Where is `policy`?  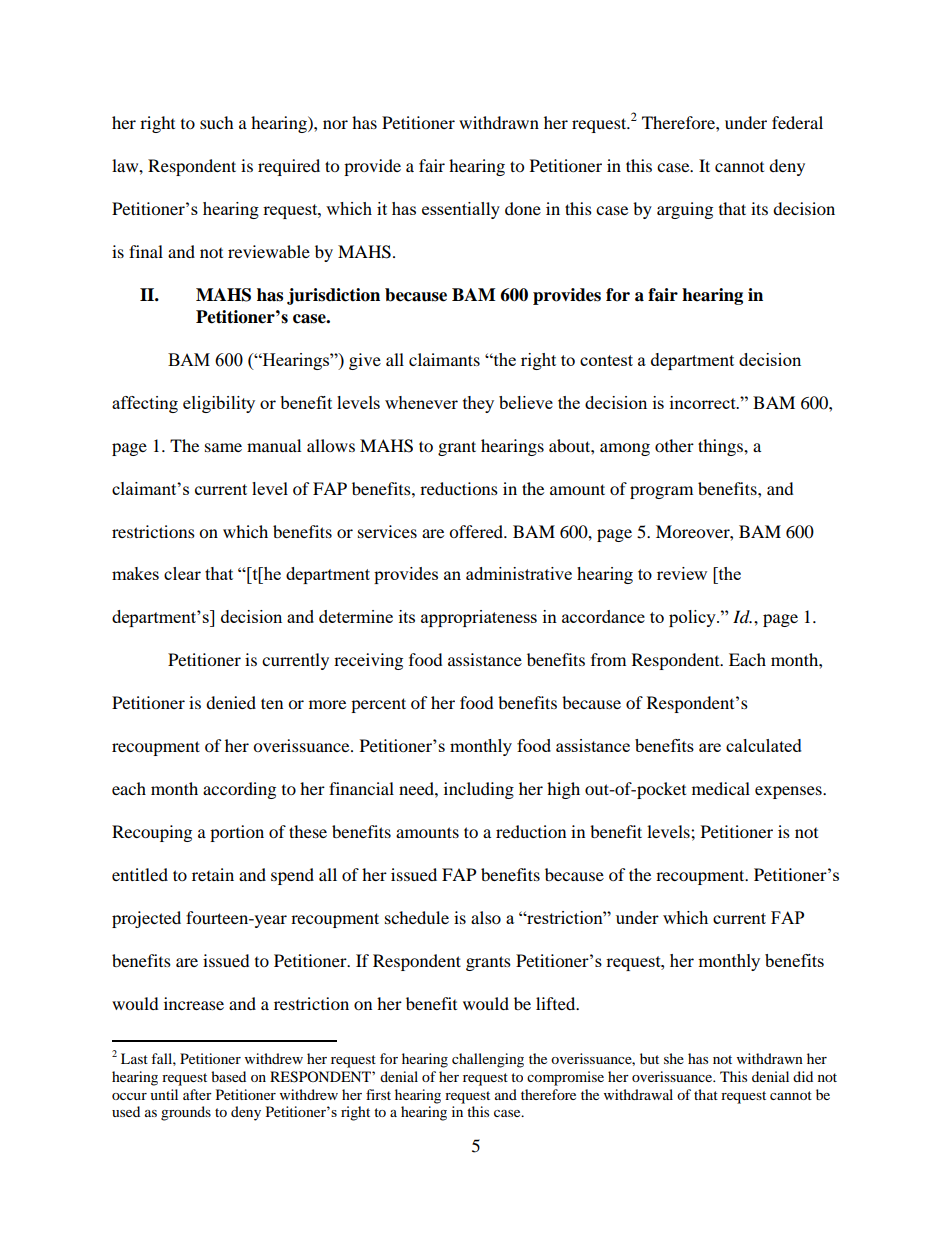
policy is located at coordinates (693, 618).
